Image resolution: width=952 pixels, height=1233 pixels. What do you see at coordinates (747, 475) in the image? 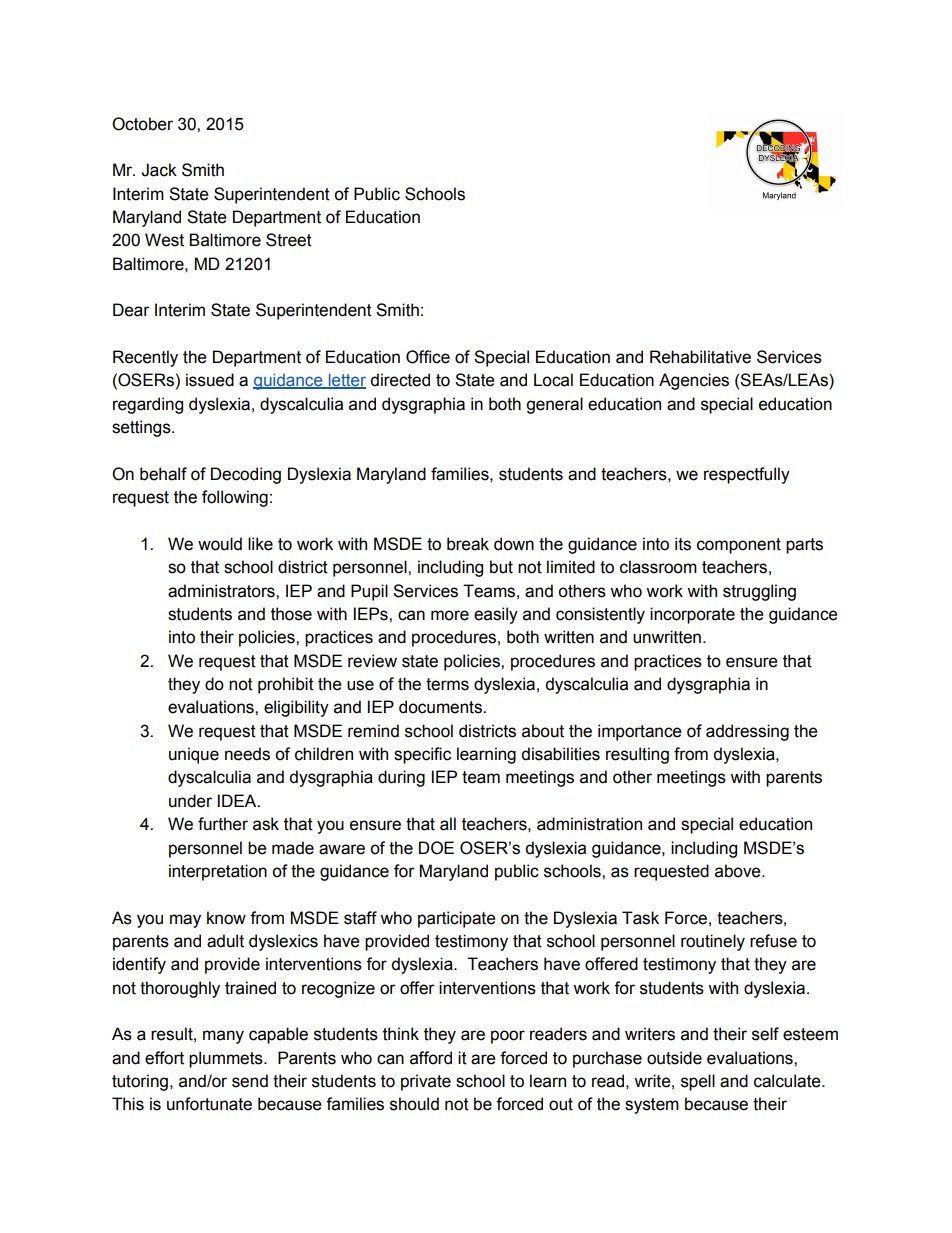
I see `respectfully` at bounding box center [747, 475].
